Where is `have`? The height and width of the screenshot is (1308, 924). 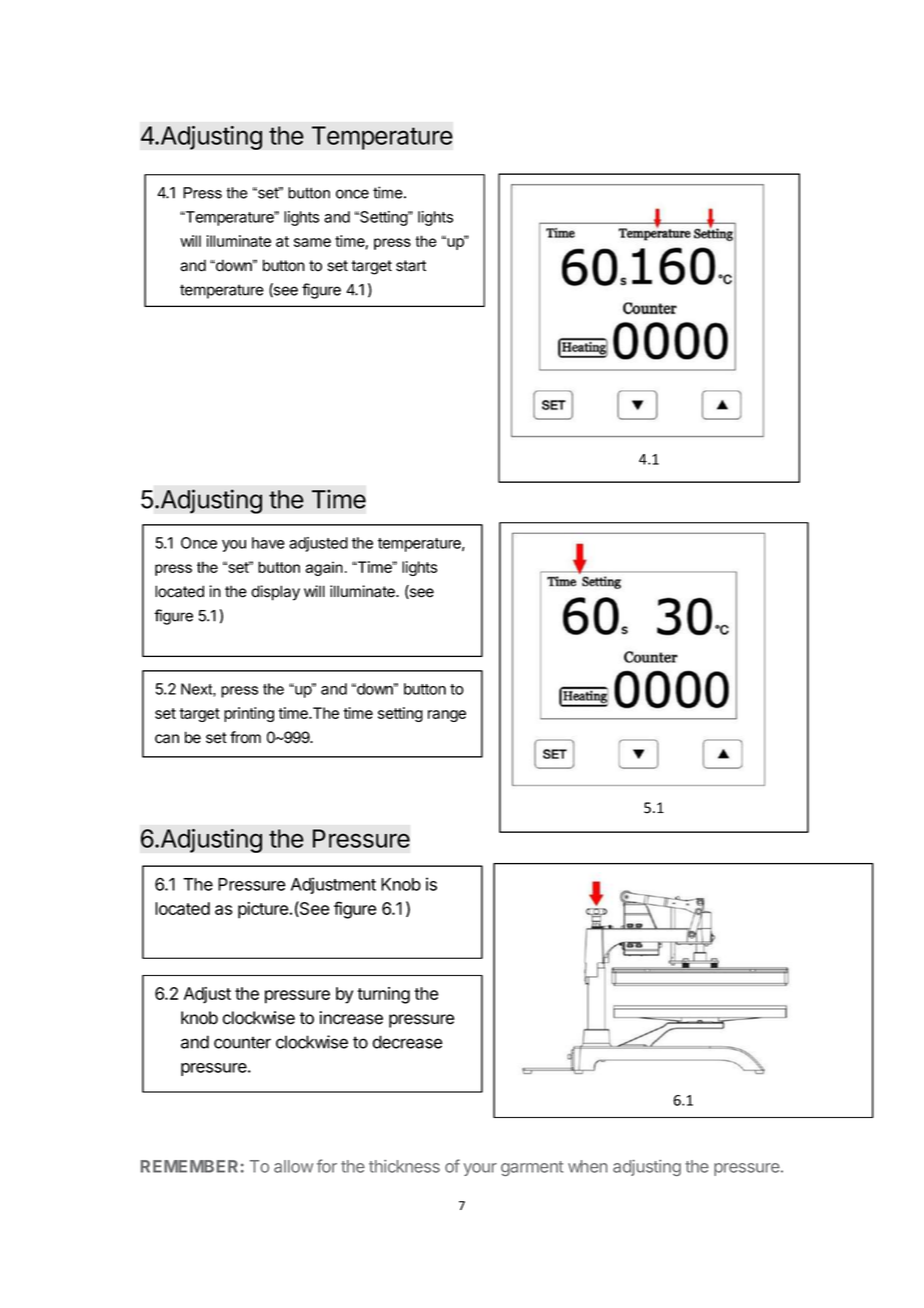
have is located at coordinates (268, 543).
